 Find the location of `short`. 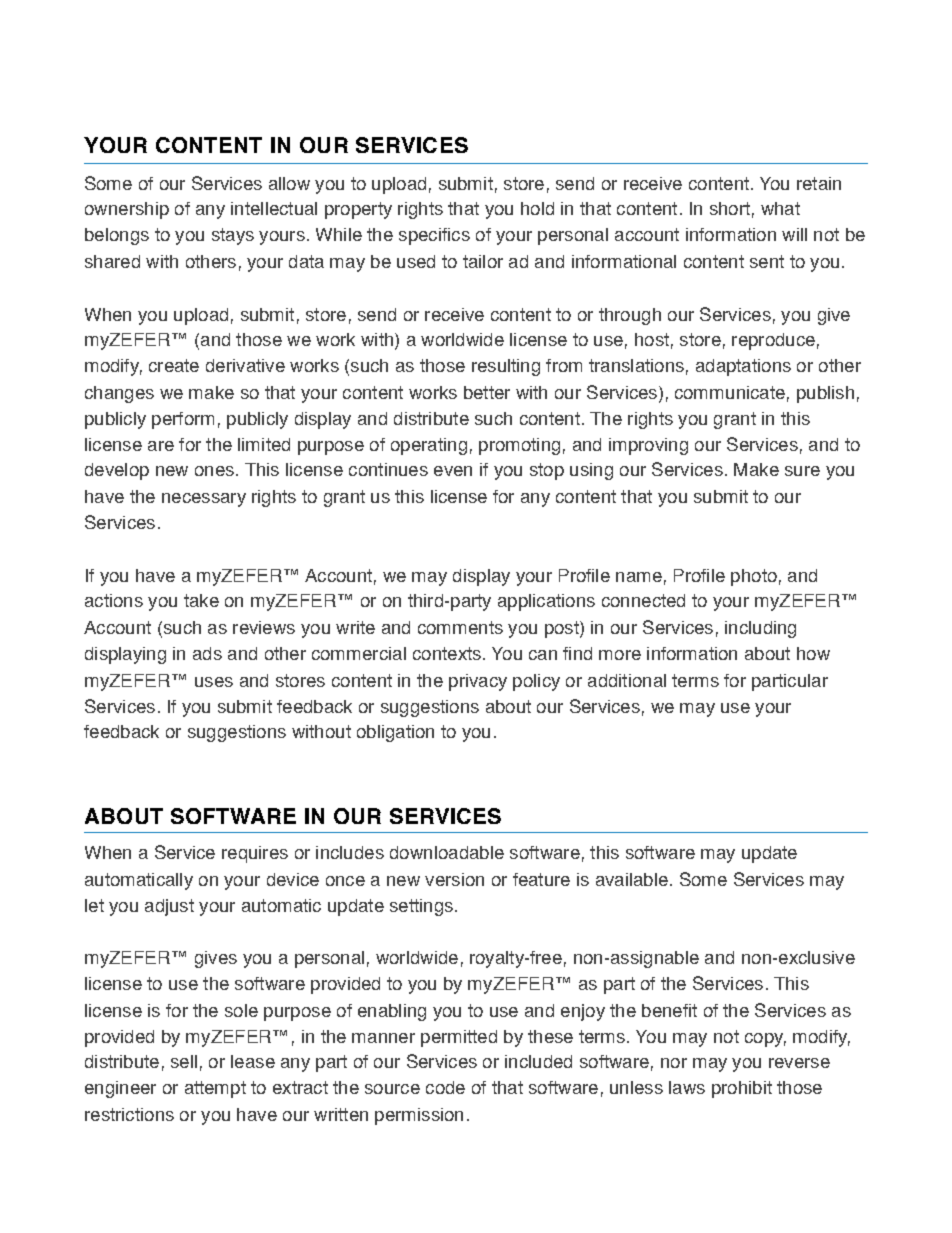

short is located at coordinates (730, 208).
